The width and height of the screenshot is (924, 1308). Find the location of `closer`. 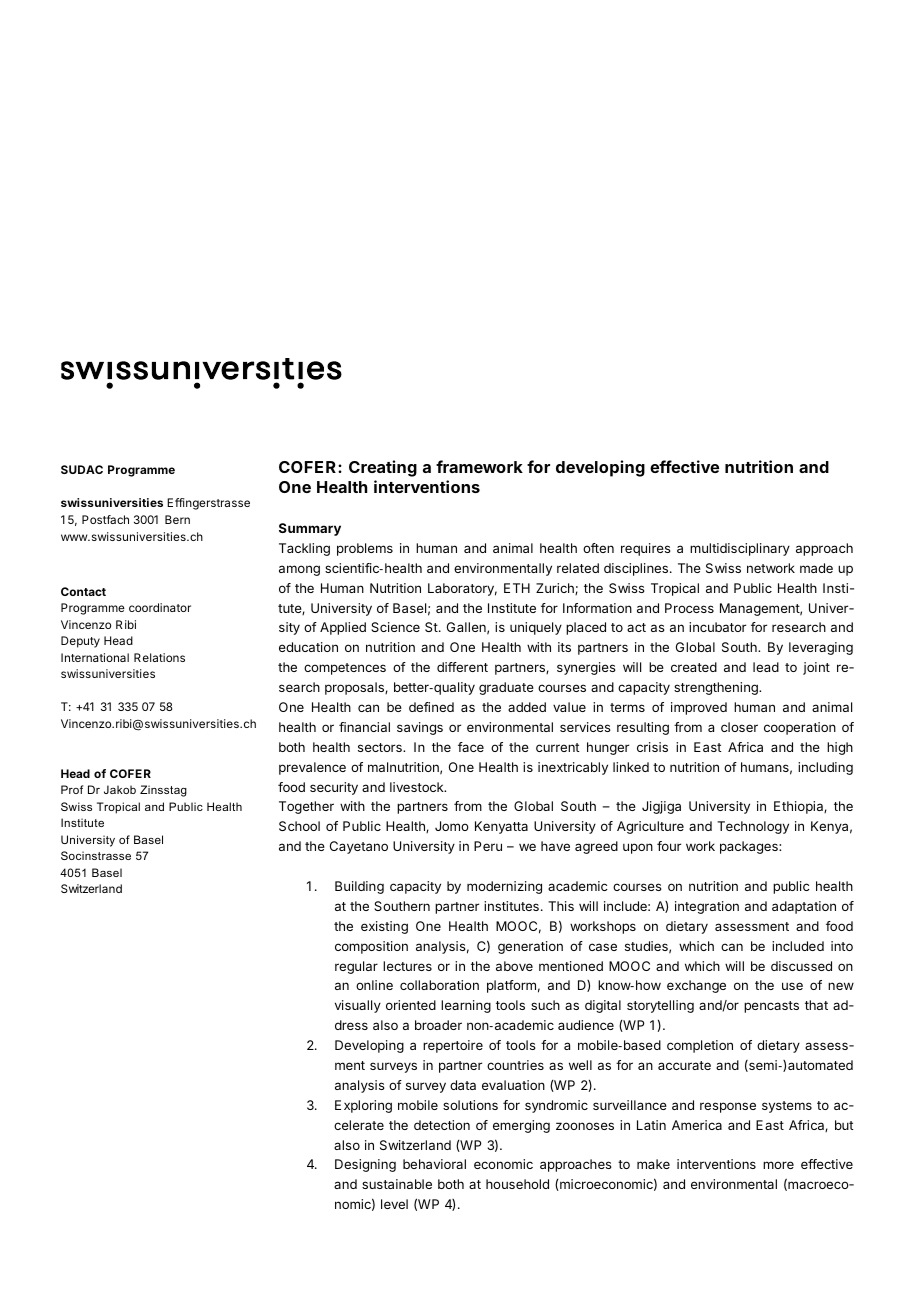

closer is located at coordinates (739, 727).
